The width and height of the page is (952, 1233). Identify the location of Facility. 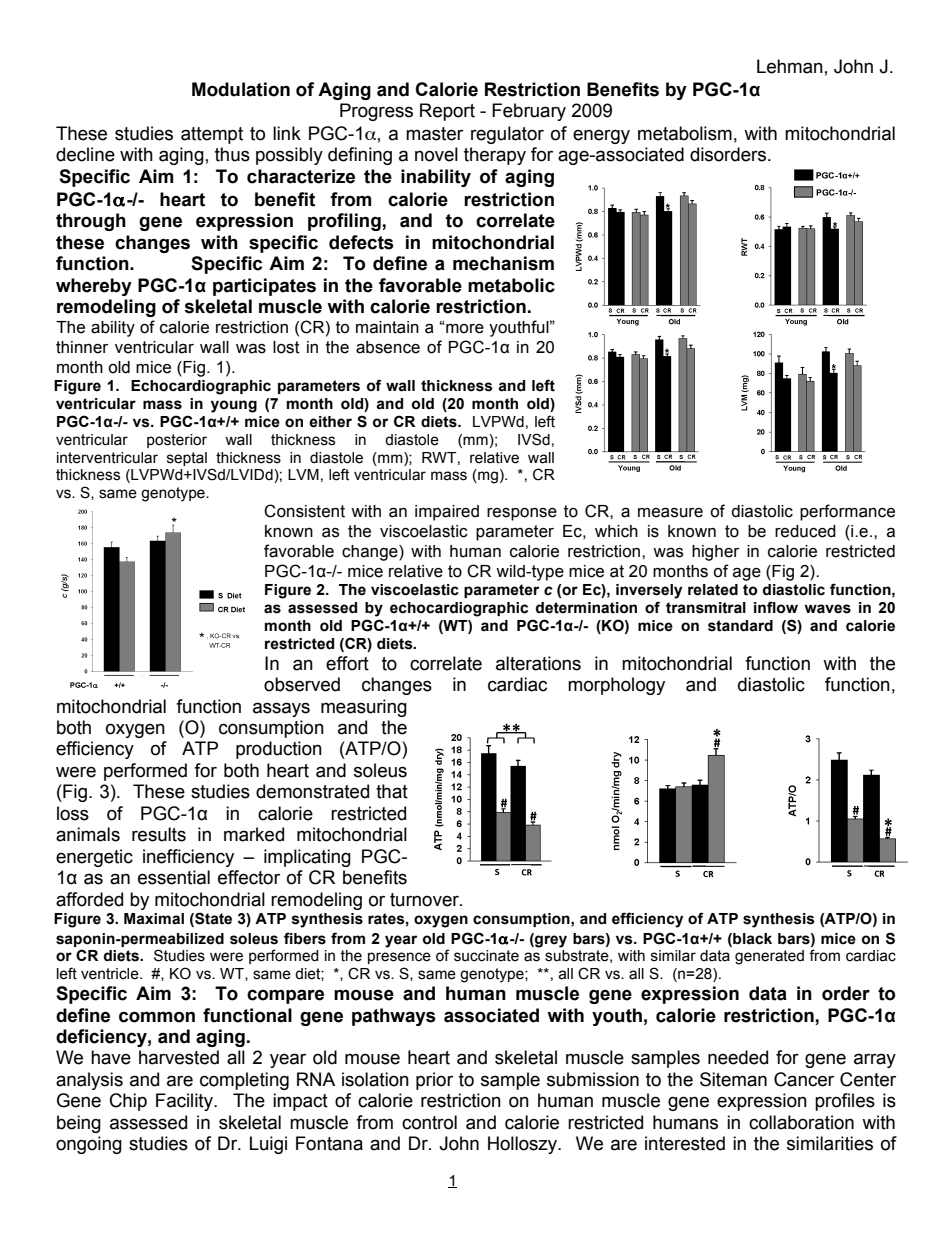
(185, 1102).
